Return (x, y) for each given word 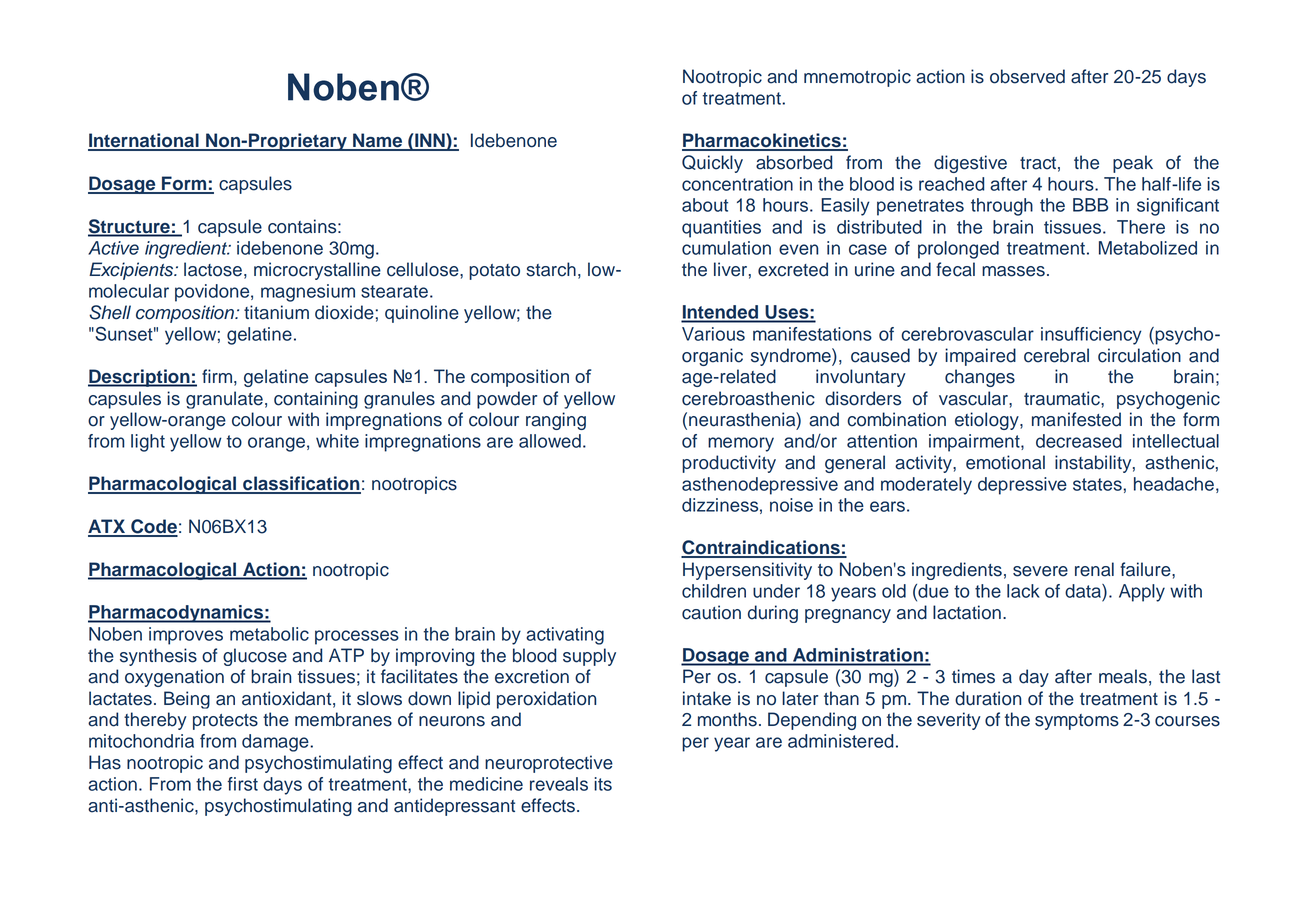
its (603, 784)
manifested (1076, 419)
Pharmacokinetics (762, 141)
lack (1023, 591)
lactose (213, 269)
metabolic (269, 634)
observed (1027, 76)
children (714, 591)
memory (741, 444)
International (144, 141)
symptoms (1077, 722)
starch (551, 269)
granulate (224, 400)
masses (1013, 271)
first (242, 784)
